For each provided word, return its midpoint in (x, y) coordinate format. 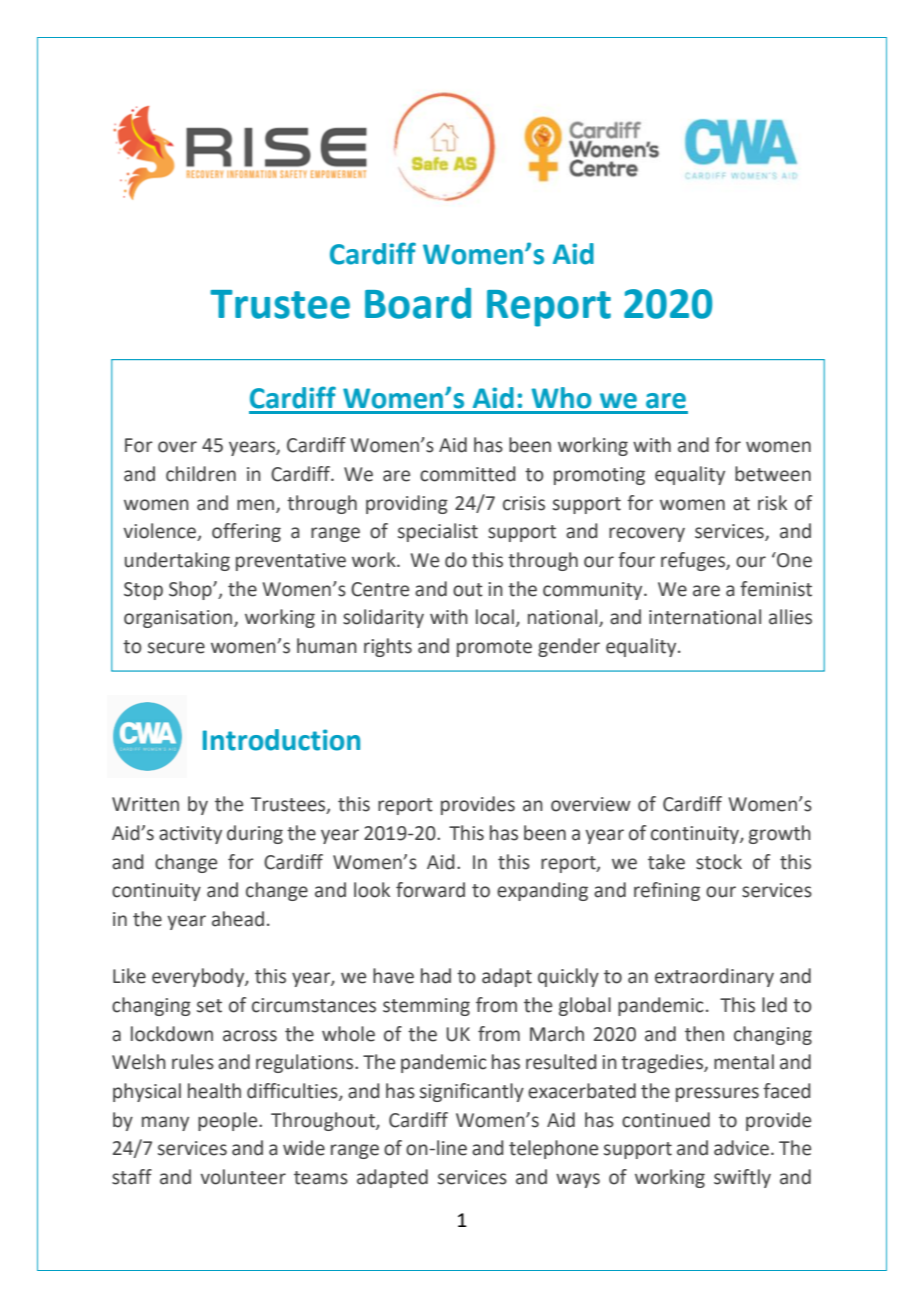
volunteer (243, 1177)
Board (418, 303)
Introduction (281, 740)
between (773, 474)
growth (780, 834)
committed (468, 474)
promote (494, 648)
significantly (472, 1092)
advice (743, 1148)
